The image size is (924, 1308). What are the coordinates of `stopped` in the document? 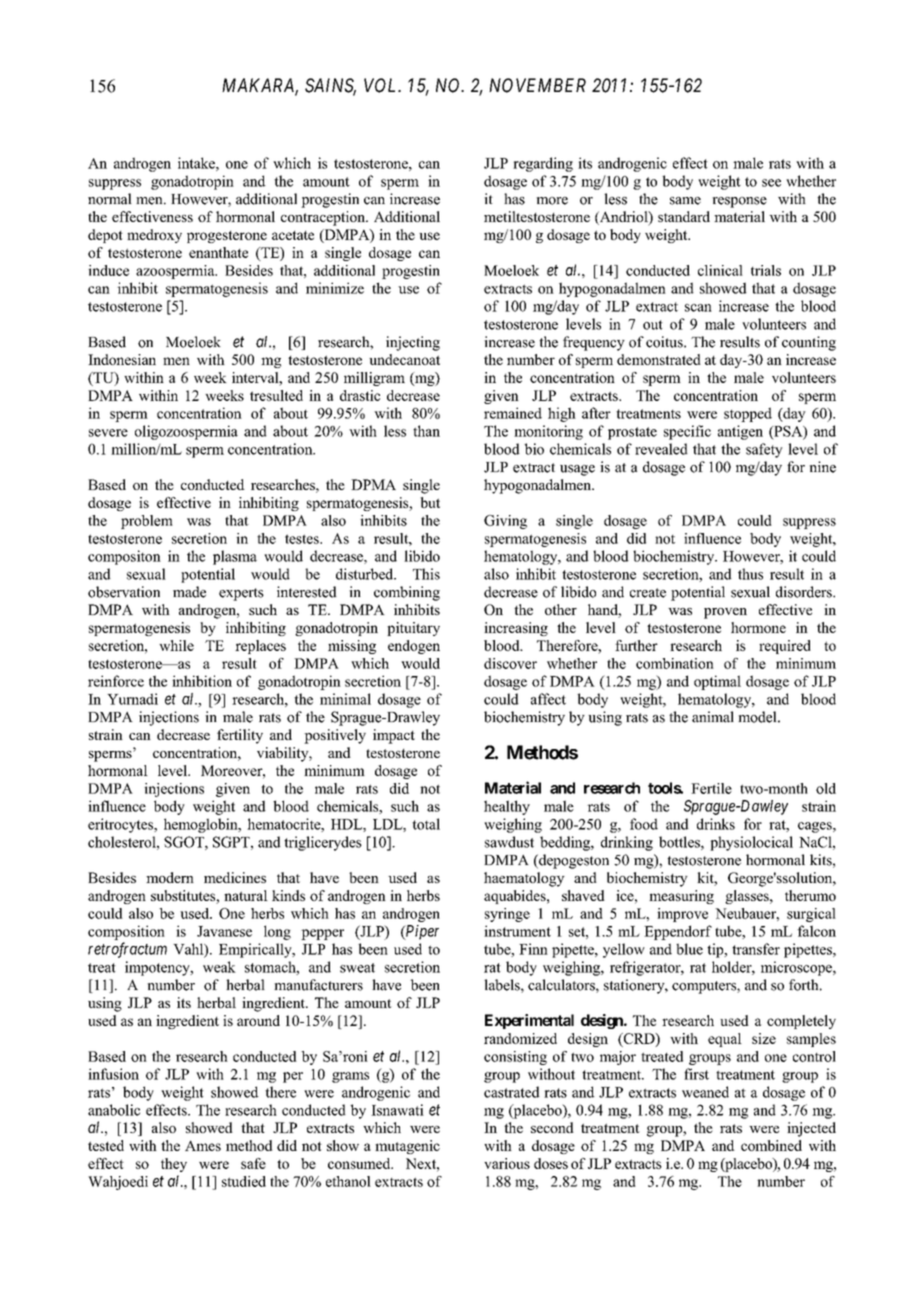 It's located at (748, 414).
